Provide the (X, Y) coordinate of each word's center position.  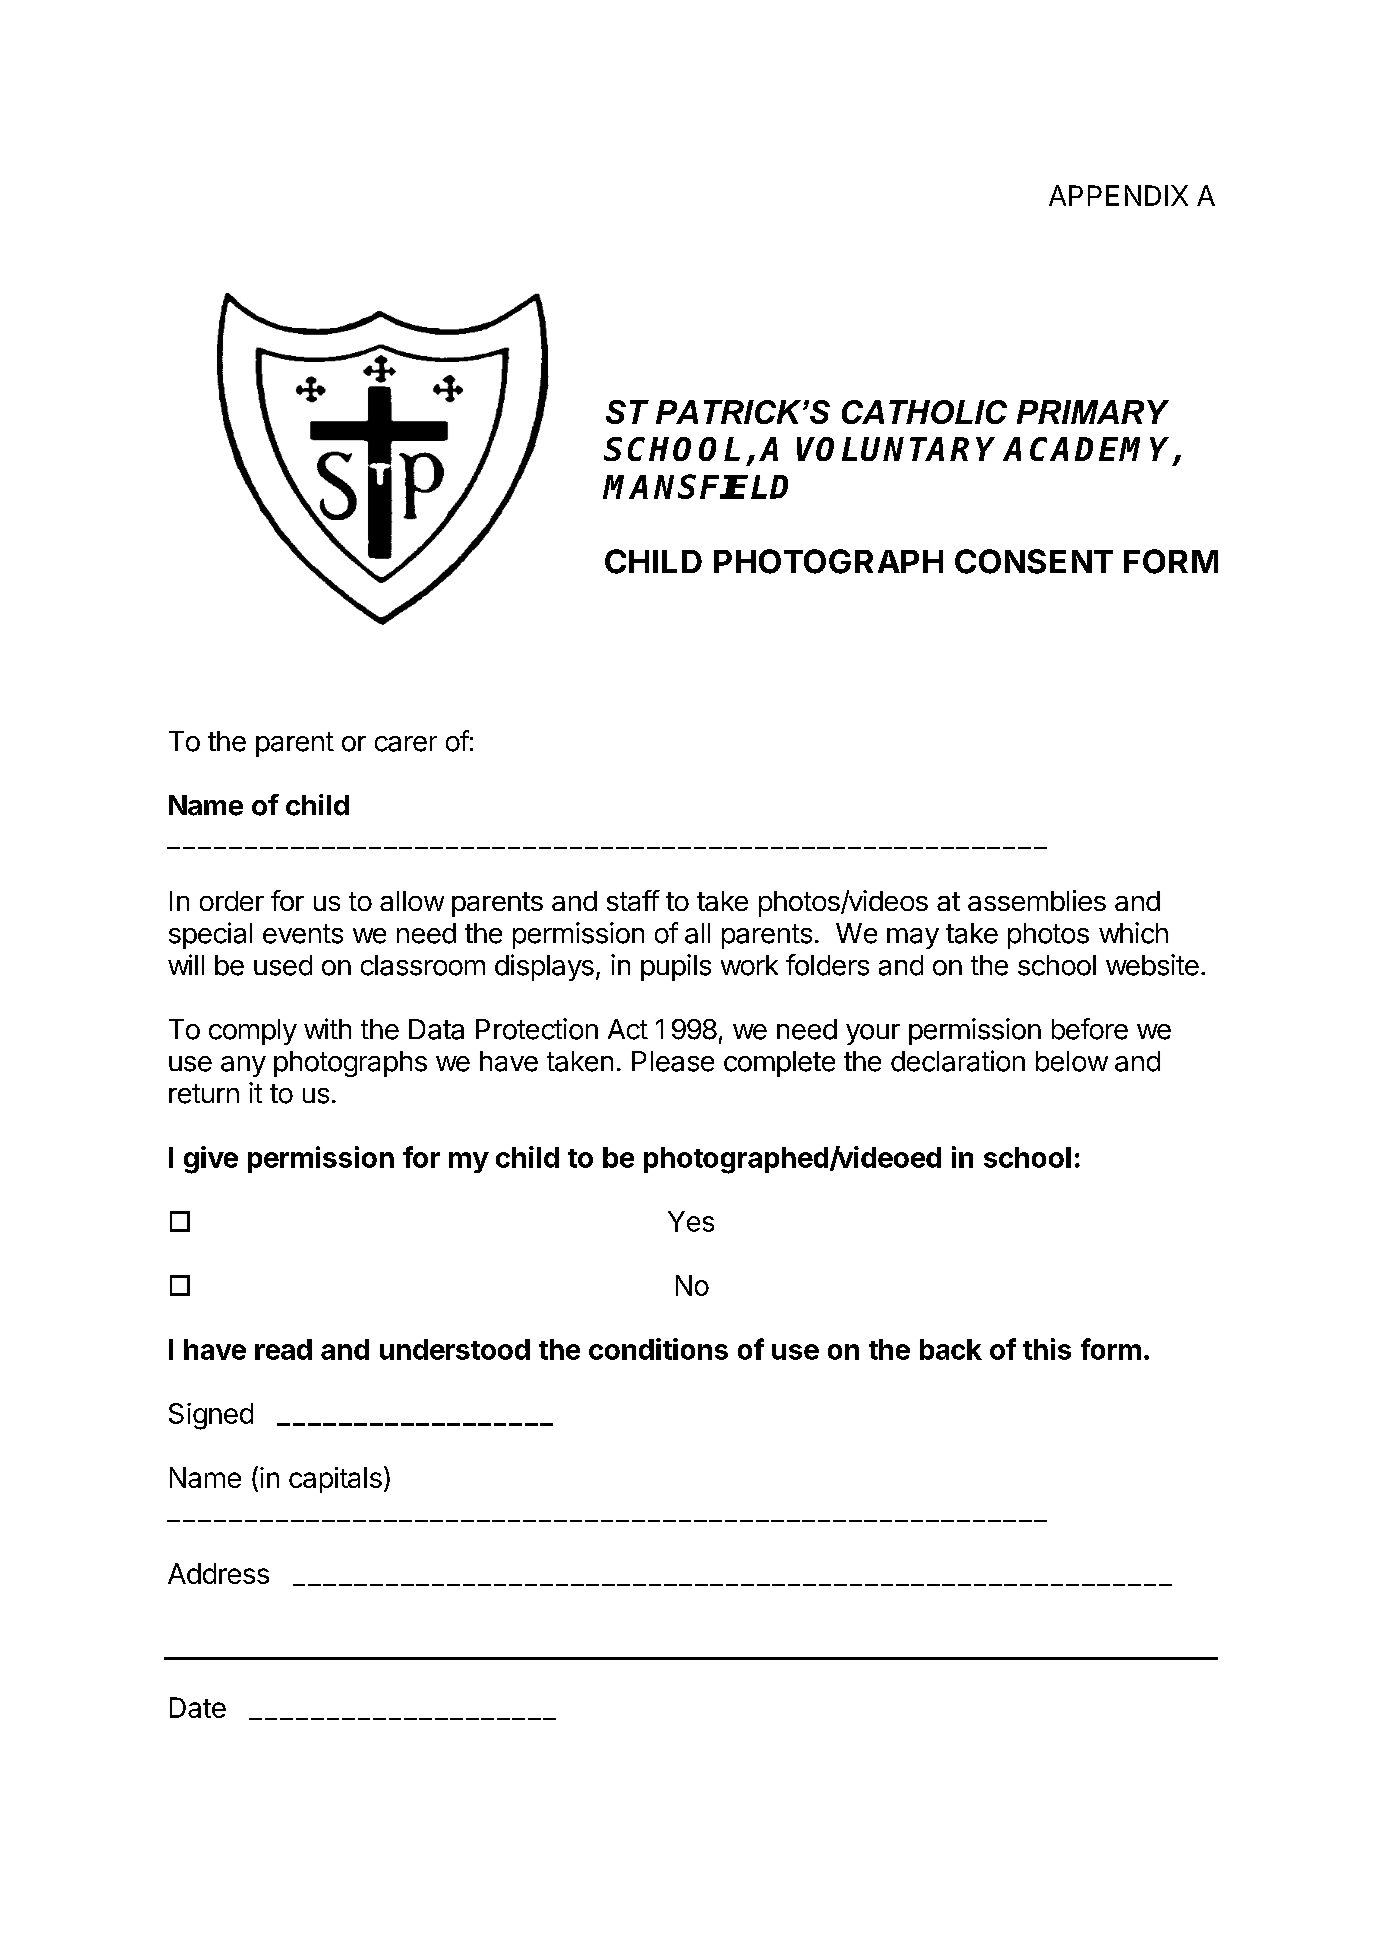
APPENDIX (1118, 195)
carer (406, 744)
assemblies (1037, 900)
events (303, 934)
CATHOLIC (924, 412)
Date (198, 1707)
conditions (658, 1349)
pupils (676, 967)
